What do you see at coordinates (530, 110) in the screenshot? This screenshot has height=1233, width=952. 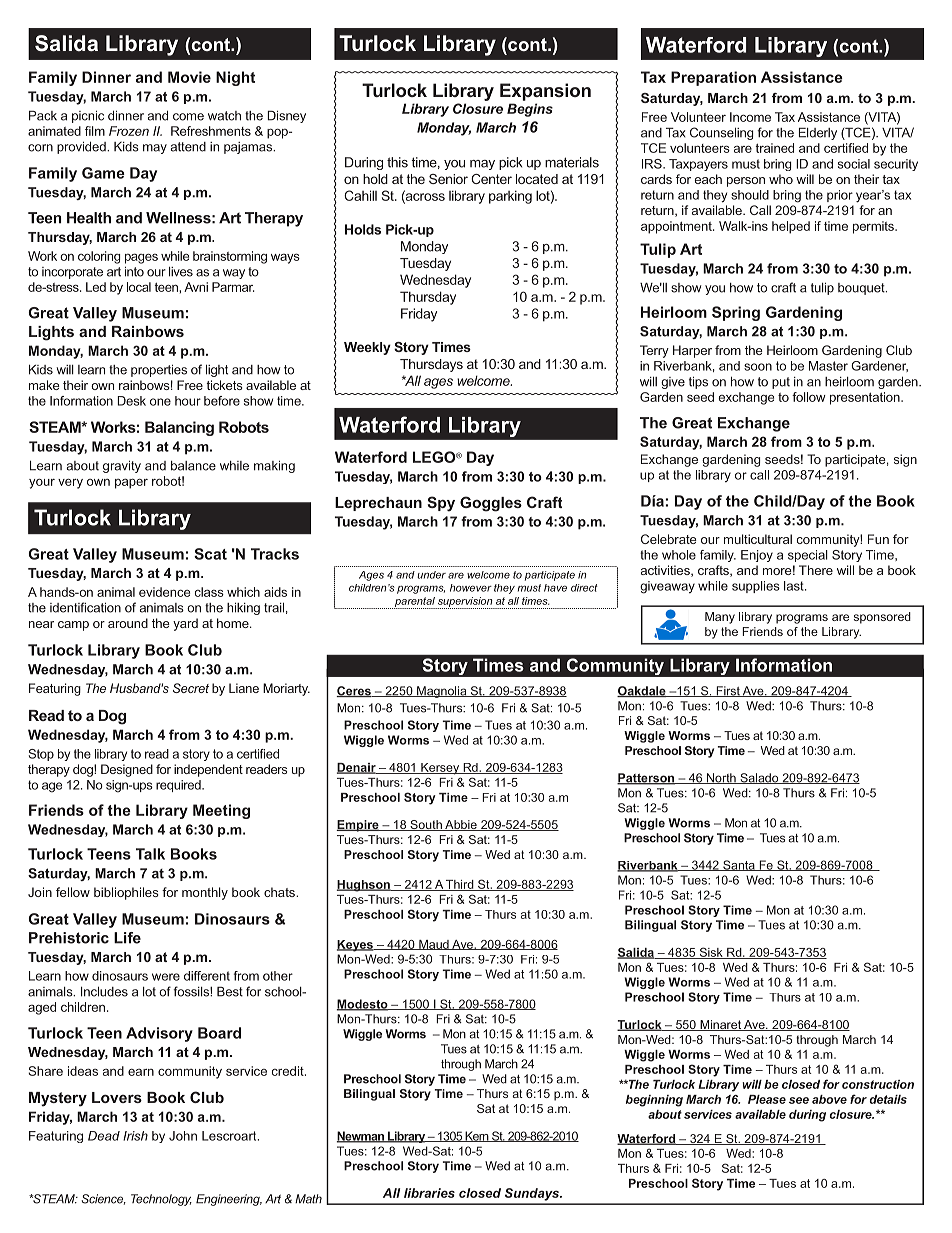 I see `Begins` at bounding box center [530, 110].
